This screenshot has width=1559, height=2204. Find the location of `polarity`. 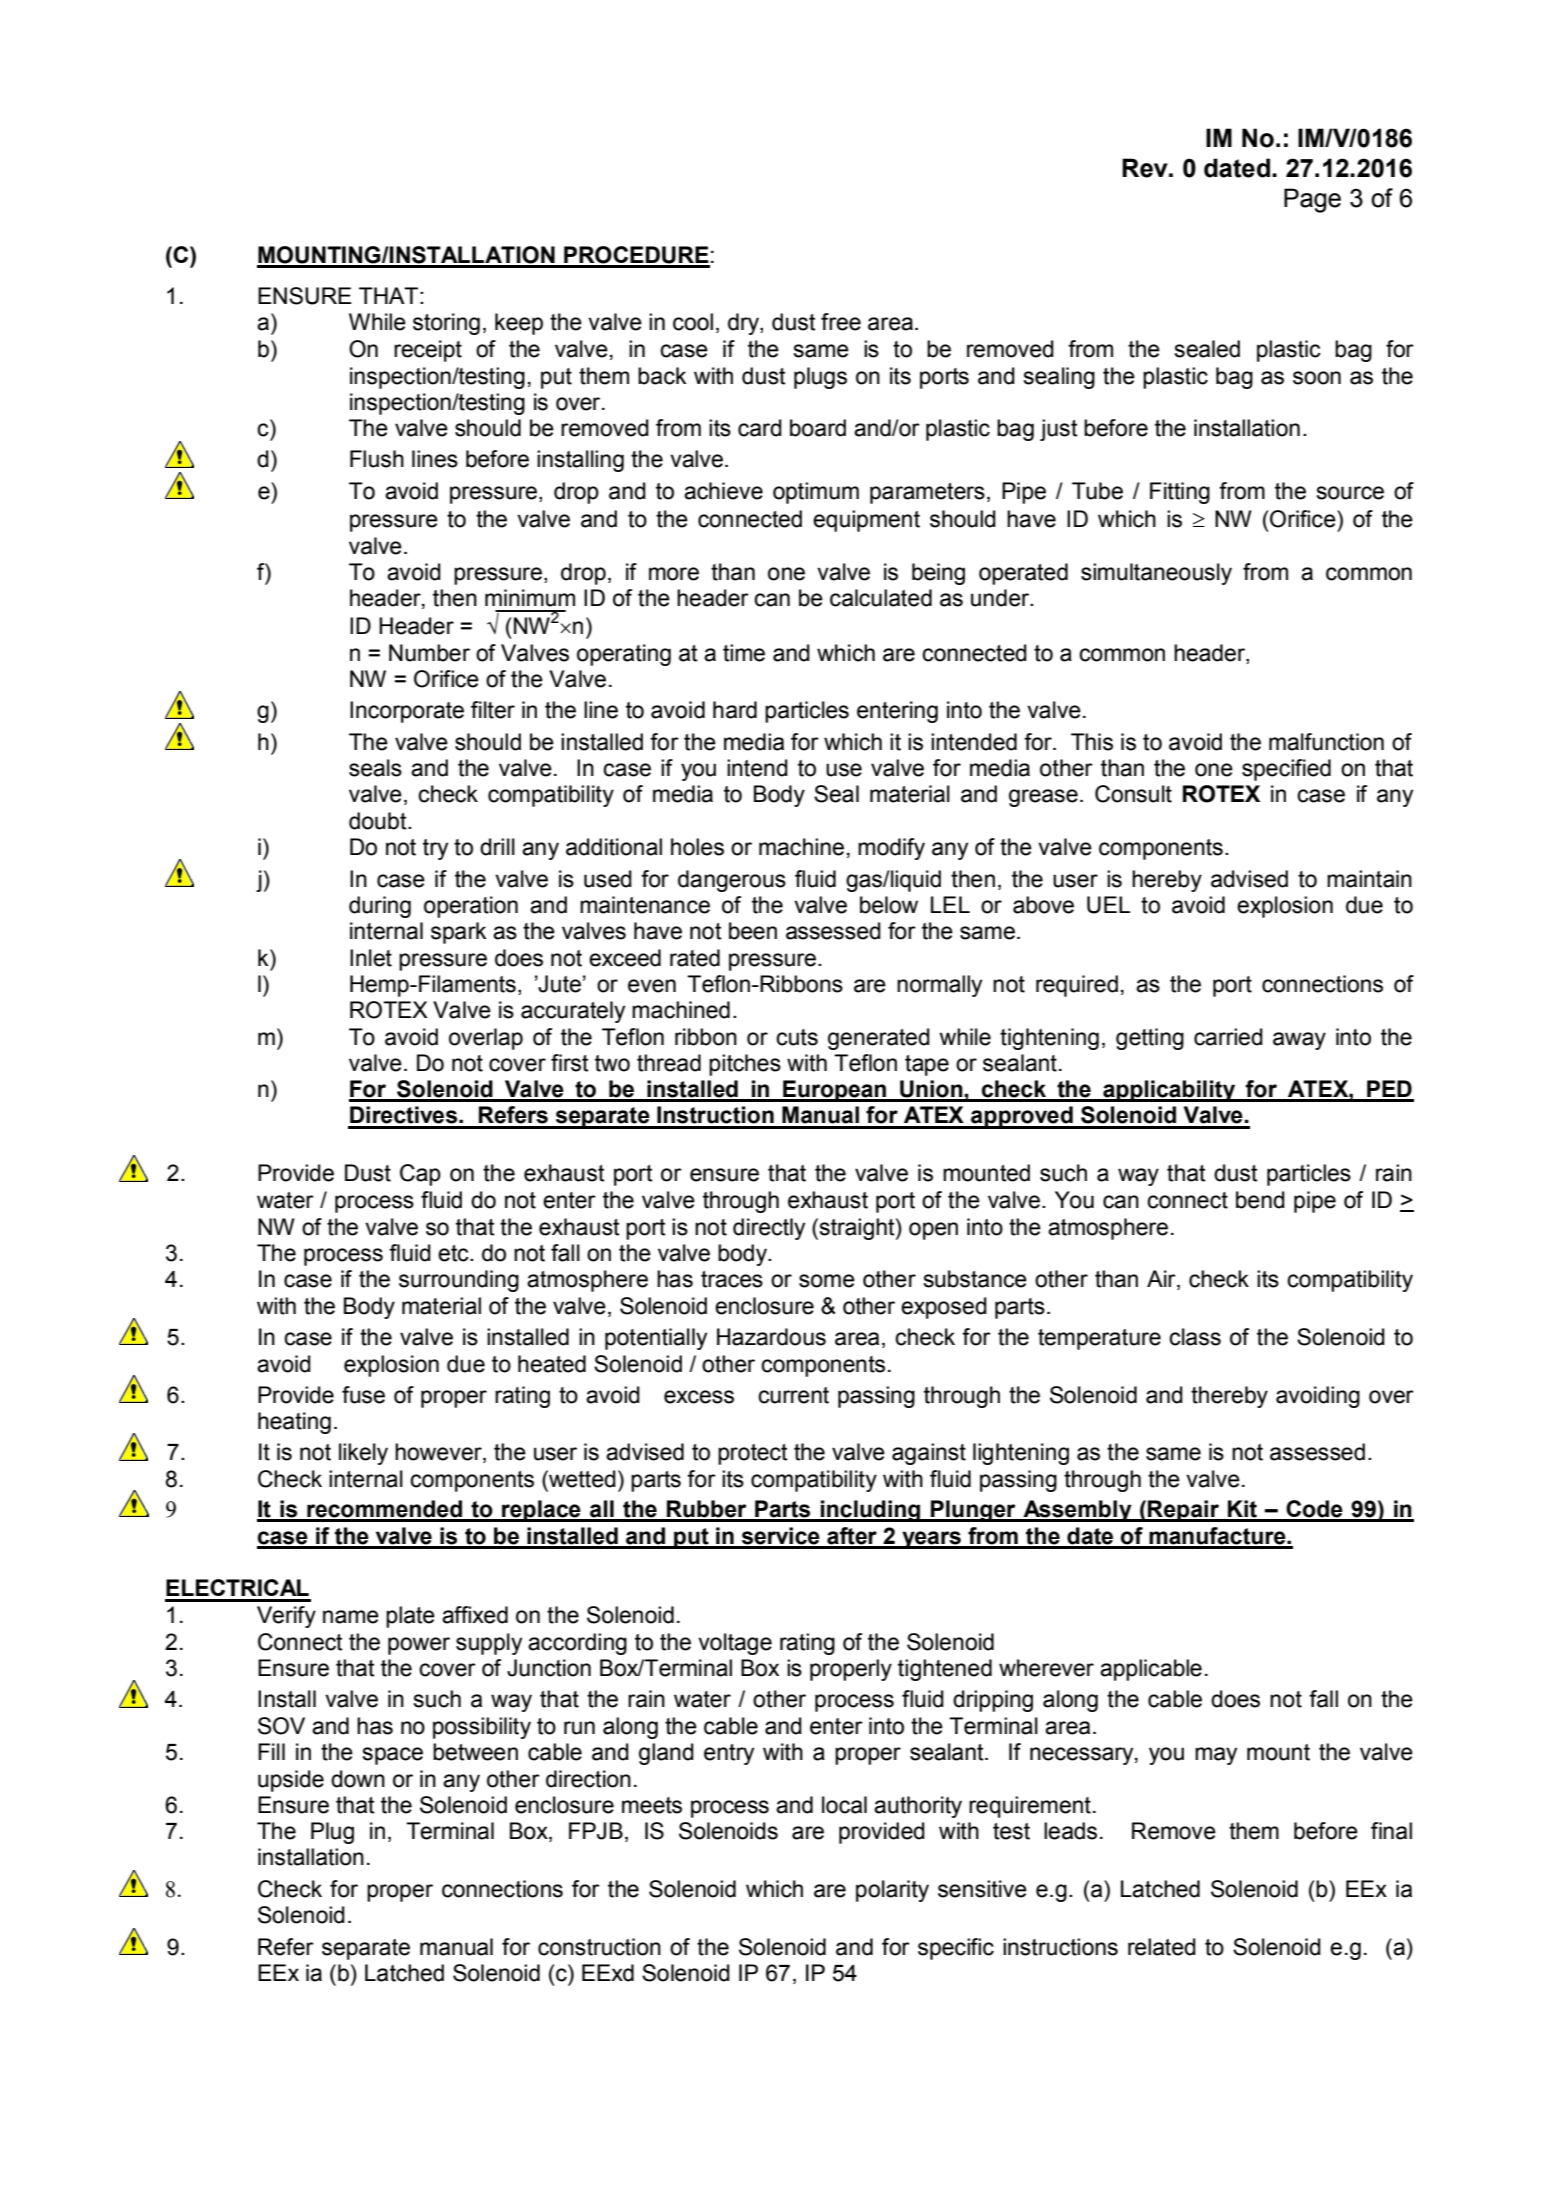

polarity is located at coordinates (892, 1891).
